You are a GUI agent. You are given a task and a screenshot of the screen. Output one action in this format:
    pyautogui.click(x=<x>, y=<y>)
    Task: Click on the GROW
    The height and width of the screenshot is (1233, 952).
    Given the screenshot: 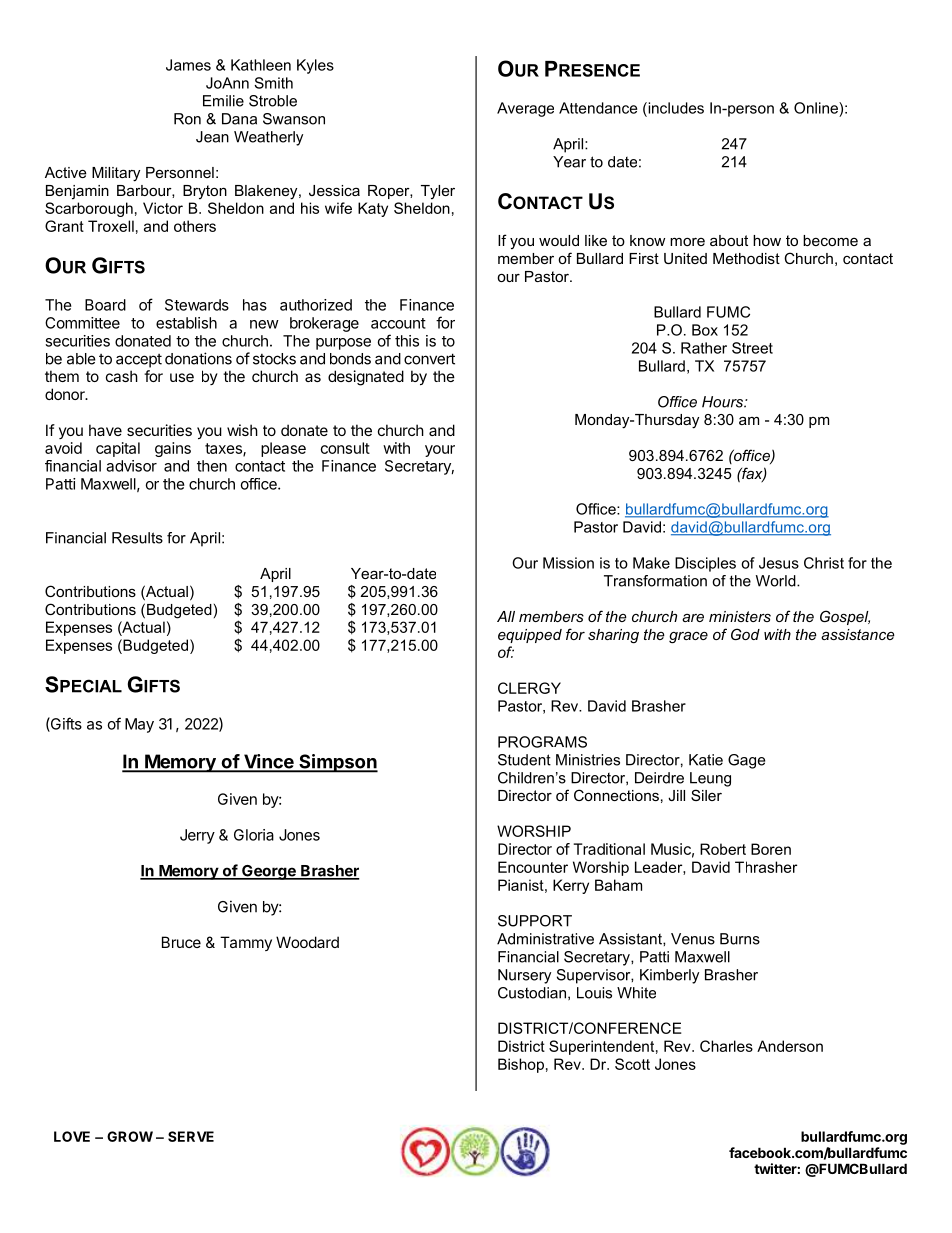 What is the action you would take?
    pyautogui.click(x=130, y=1136)
